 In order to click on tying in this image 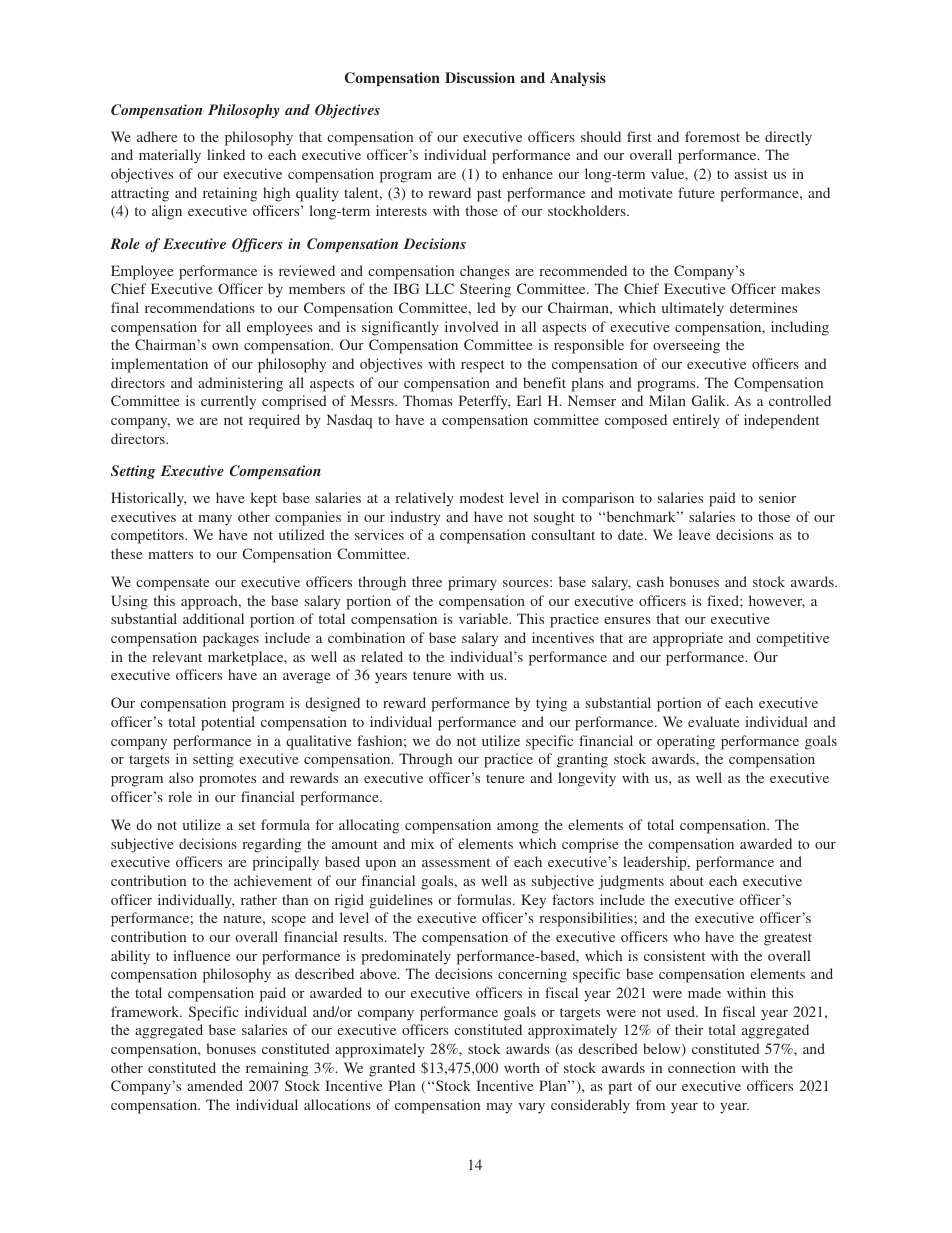, I will do `click(551, 704)`.
